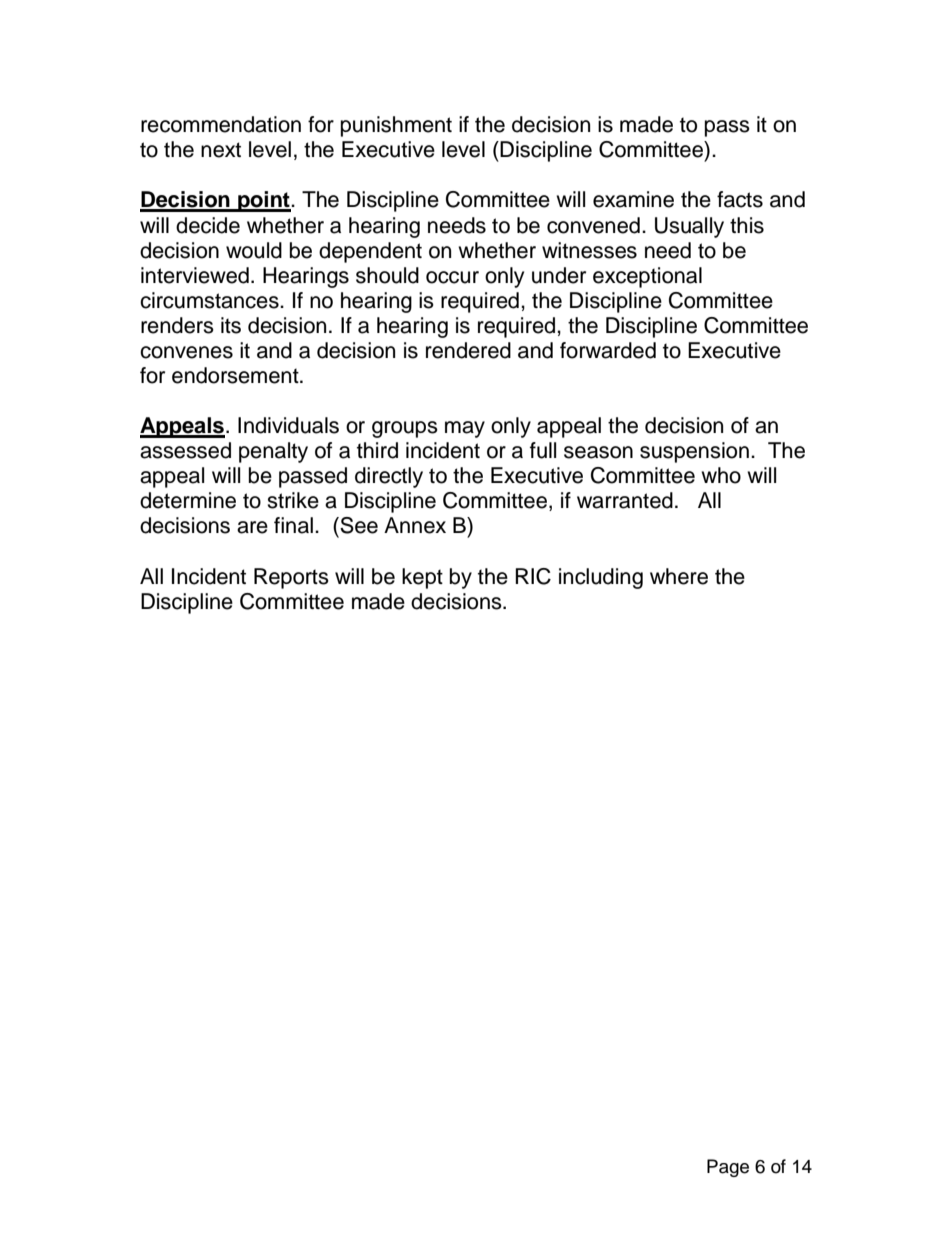  I want to click on examine, so click(633, 199).
